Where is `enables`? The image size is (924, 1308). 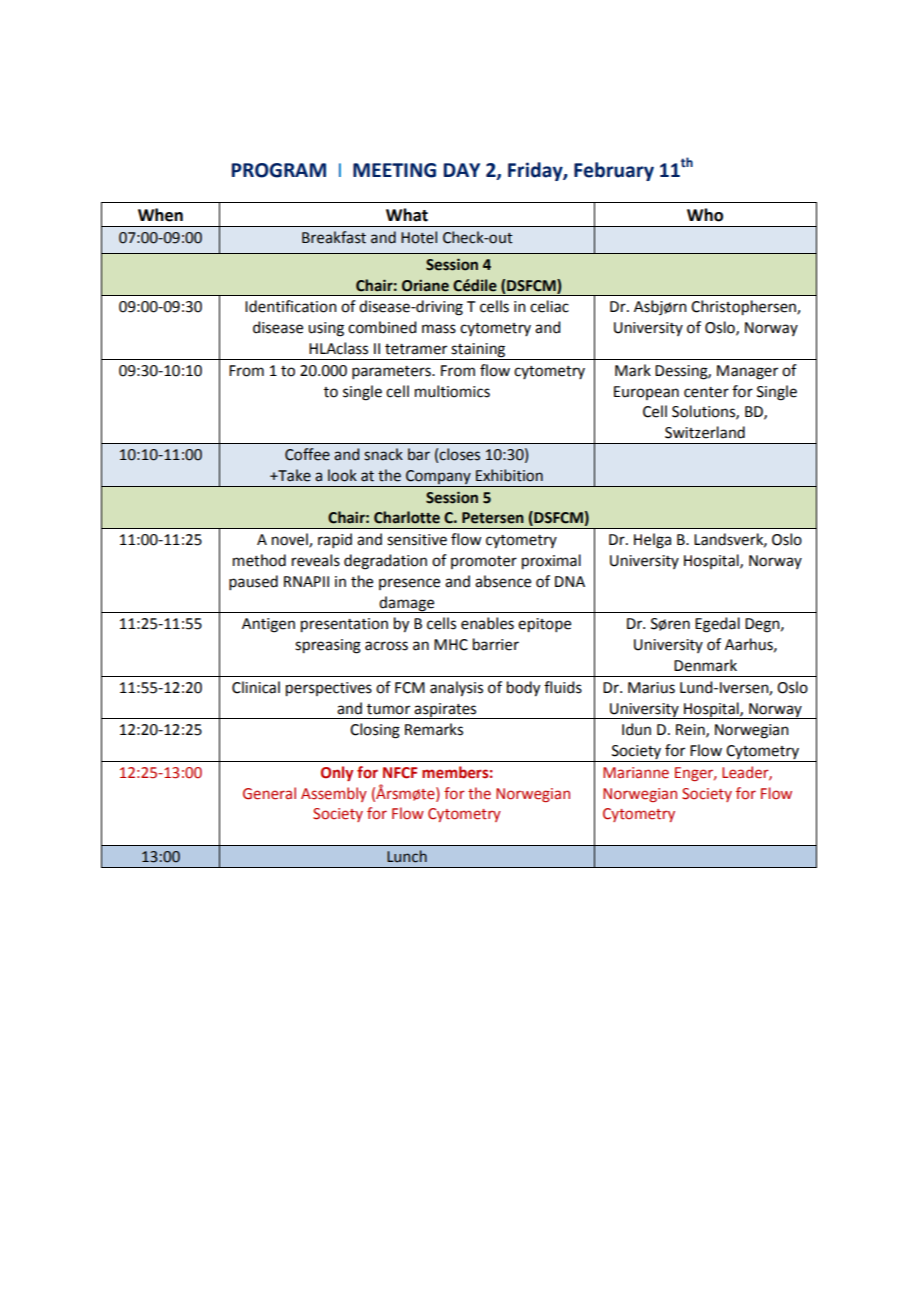 enables is located at coordinates (487, 623).
